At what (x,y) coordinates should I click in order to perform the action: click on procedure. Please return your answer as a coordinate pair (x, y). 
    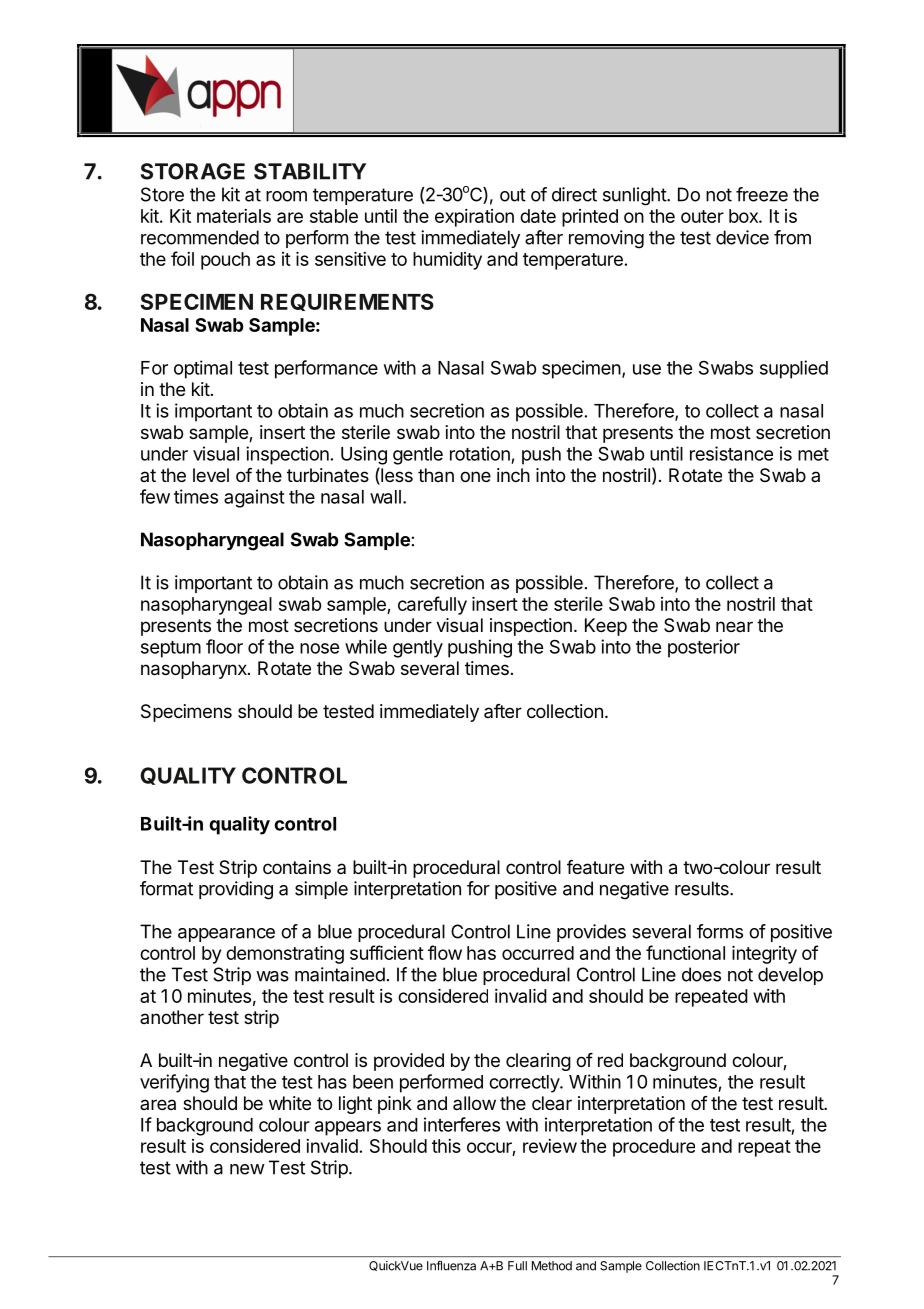
    Looking at the image, I should click on (654, 1148).
